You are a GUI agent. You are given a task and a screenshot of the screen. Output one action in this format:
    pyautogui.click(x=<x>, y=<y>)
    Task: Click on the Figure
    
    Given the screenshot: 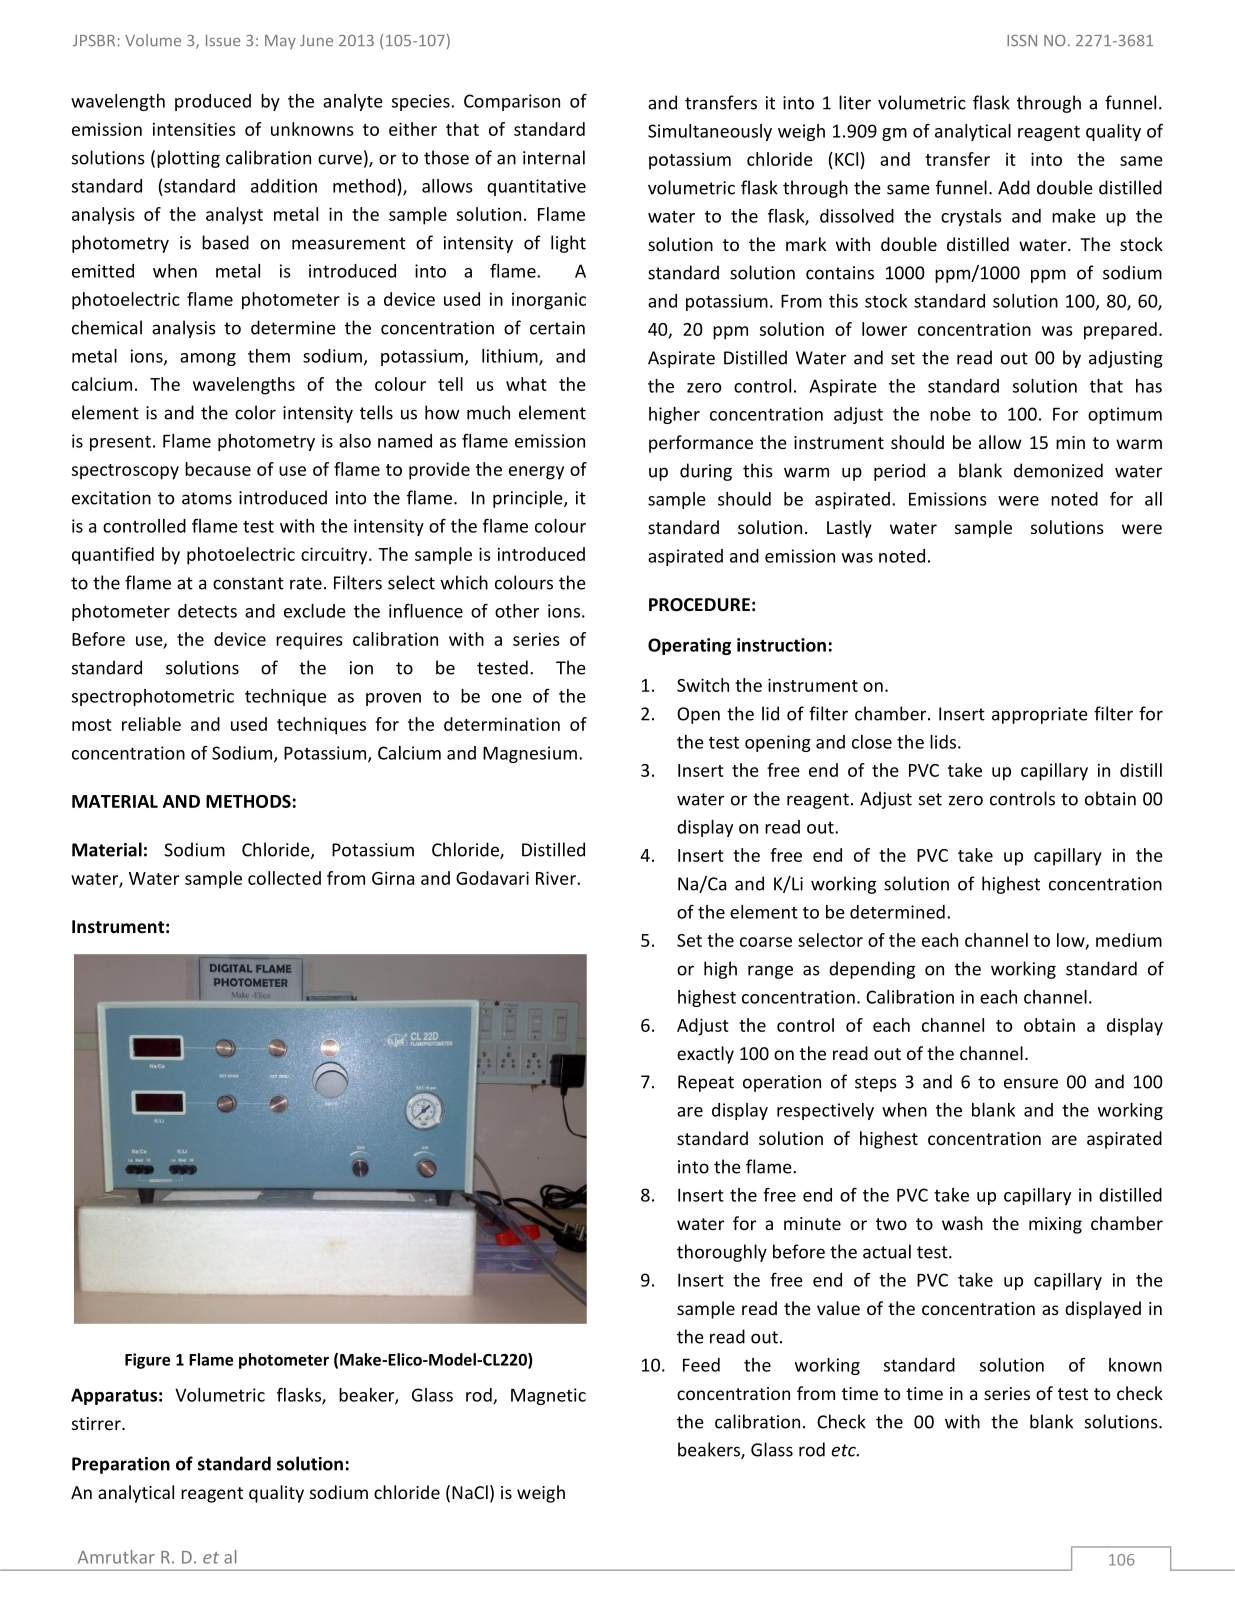 What is the action you would take?
    pyautogui.click(x=147, y=1361)
